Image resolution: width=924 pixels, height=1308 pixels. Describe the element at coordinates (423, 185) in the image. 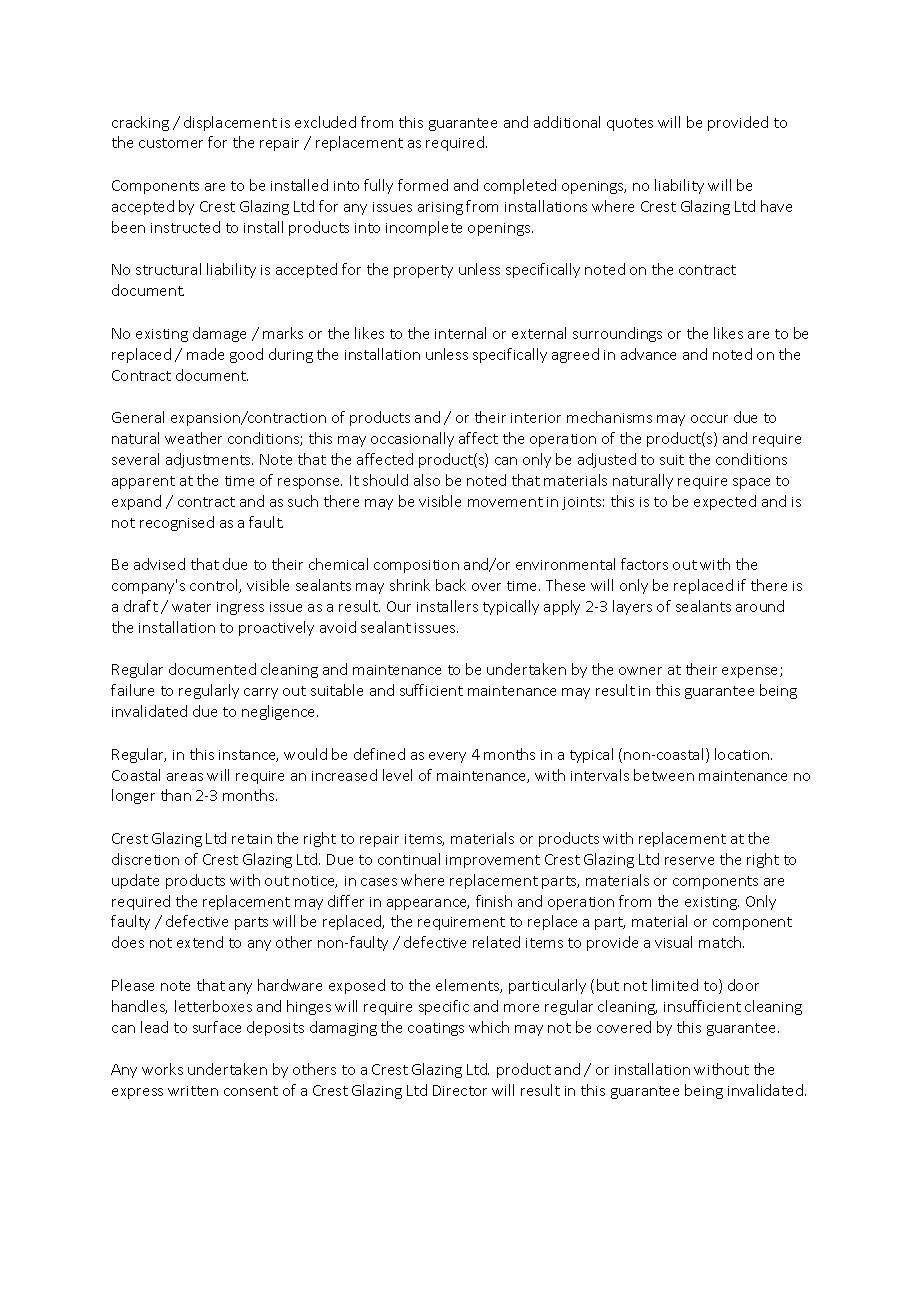

I see `formed` at that location.
